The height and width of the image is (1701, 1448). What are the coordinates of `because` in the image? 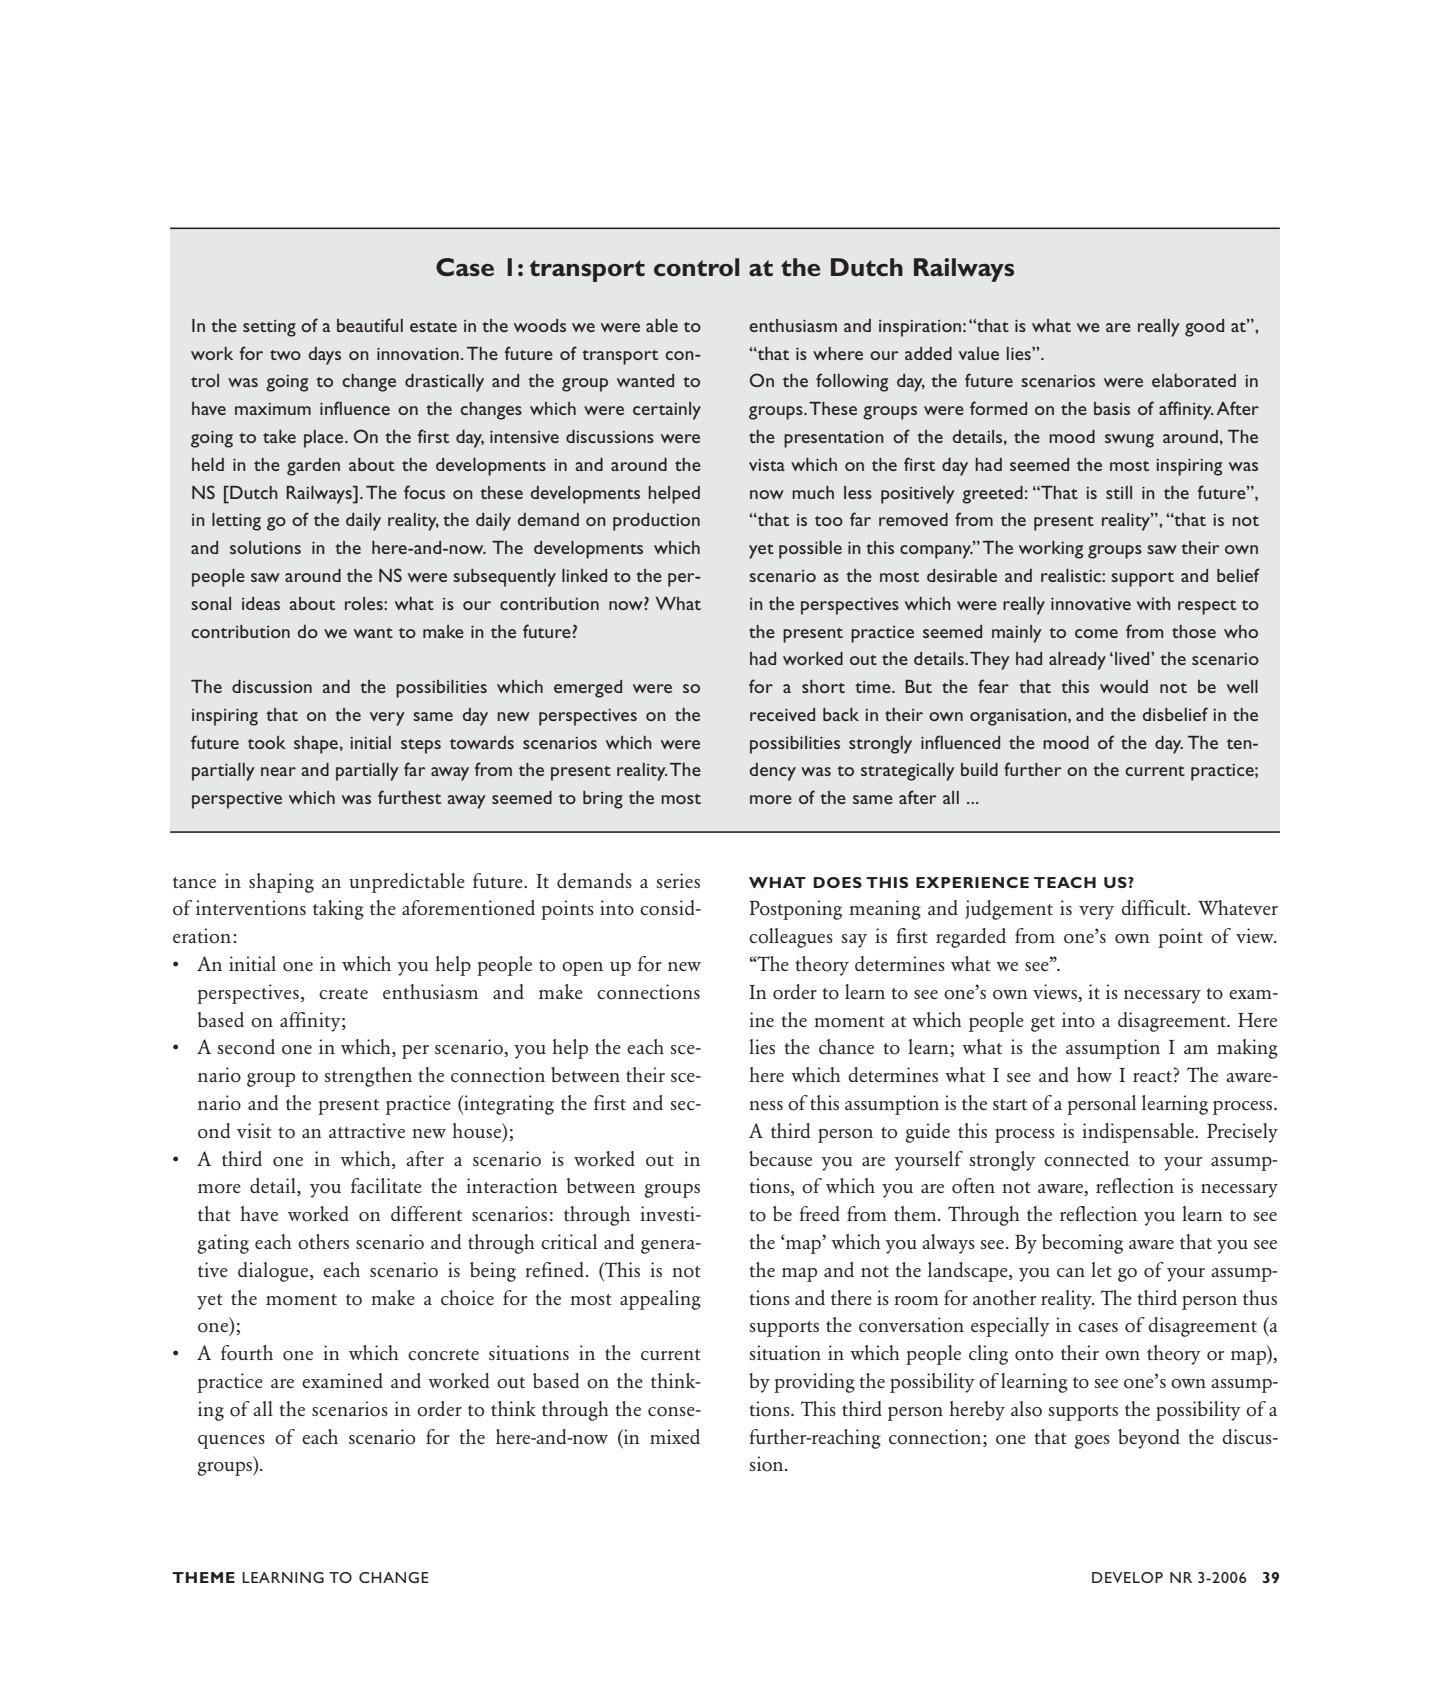 It's located at (780, 1158).
